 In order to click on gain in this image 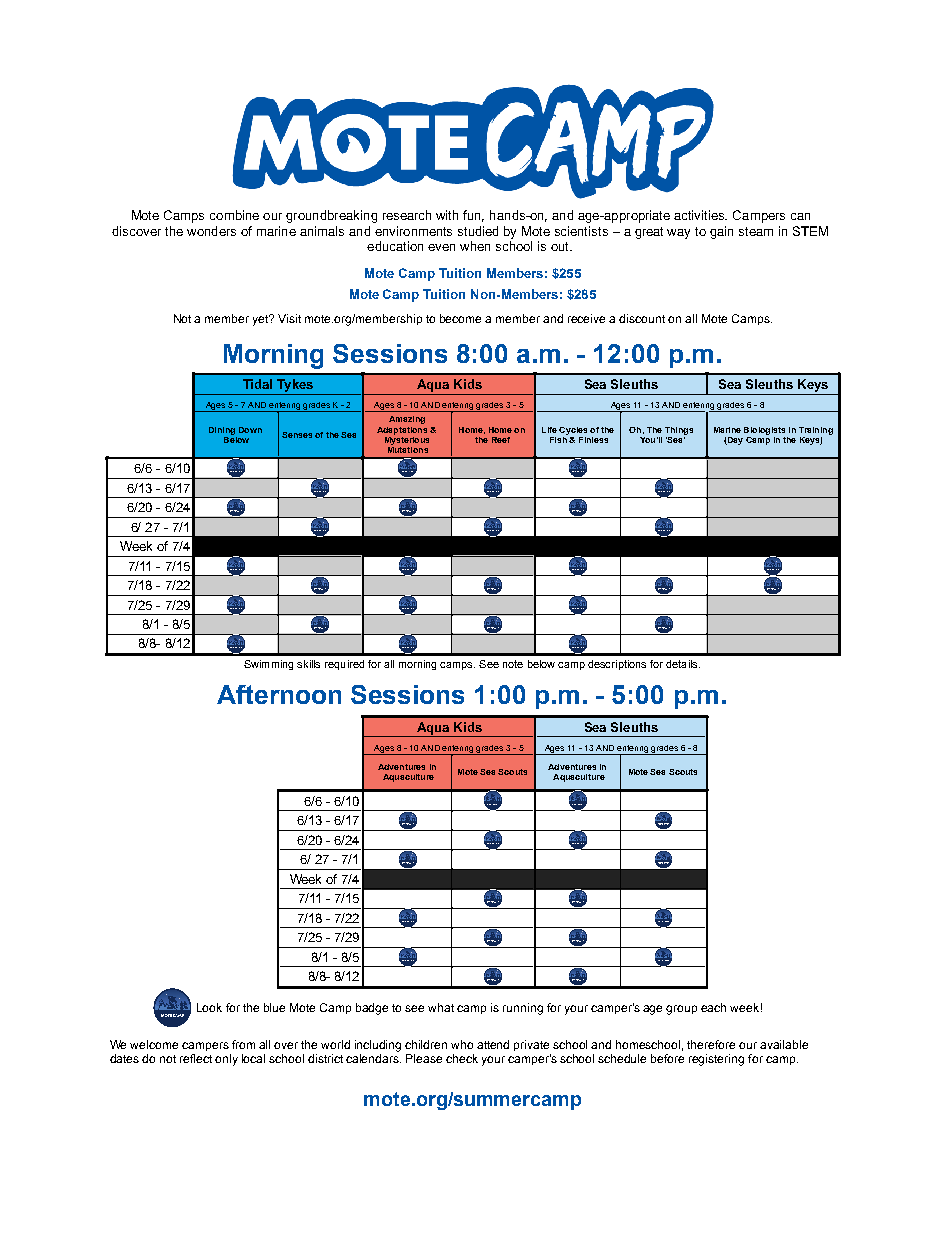, I will do `click(721, 232)`.
